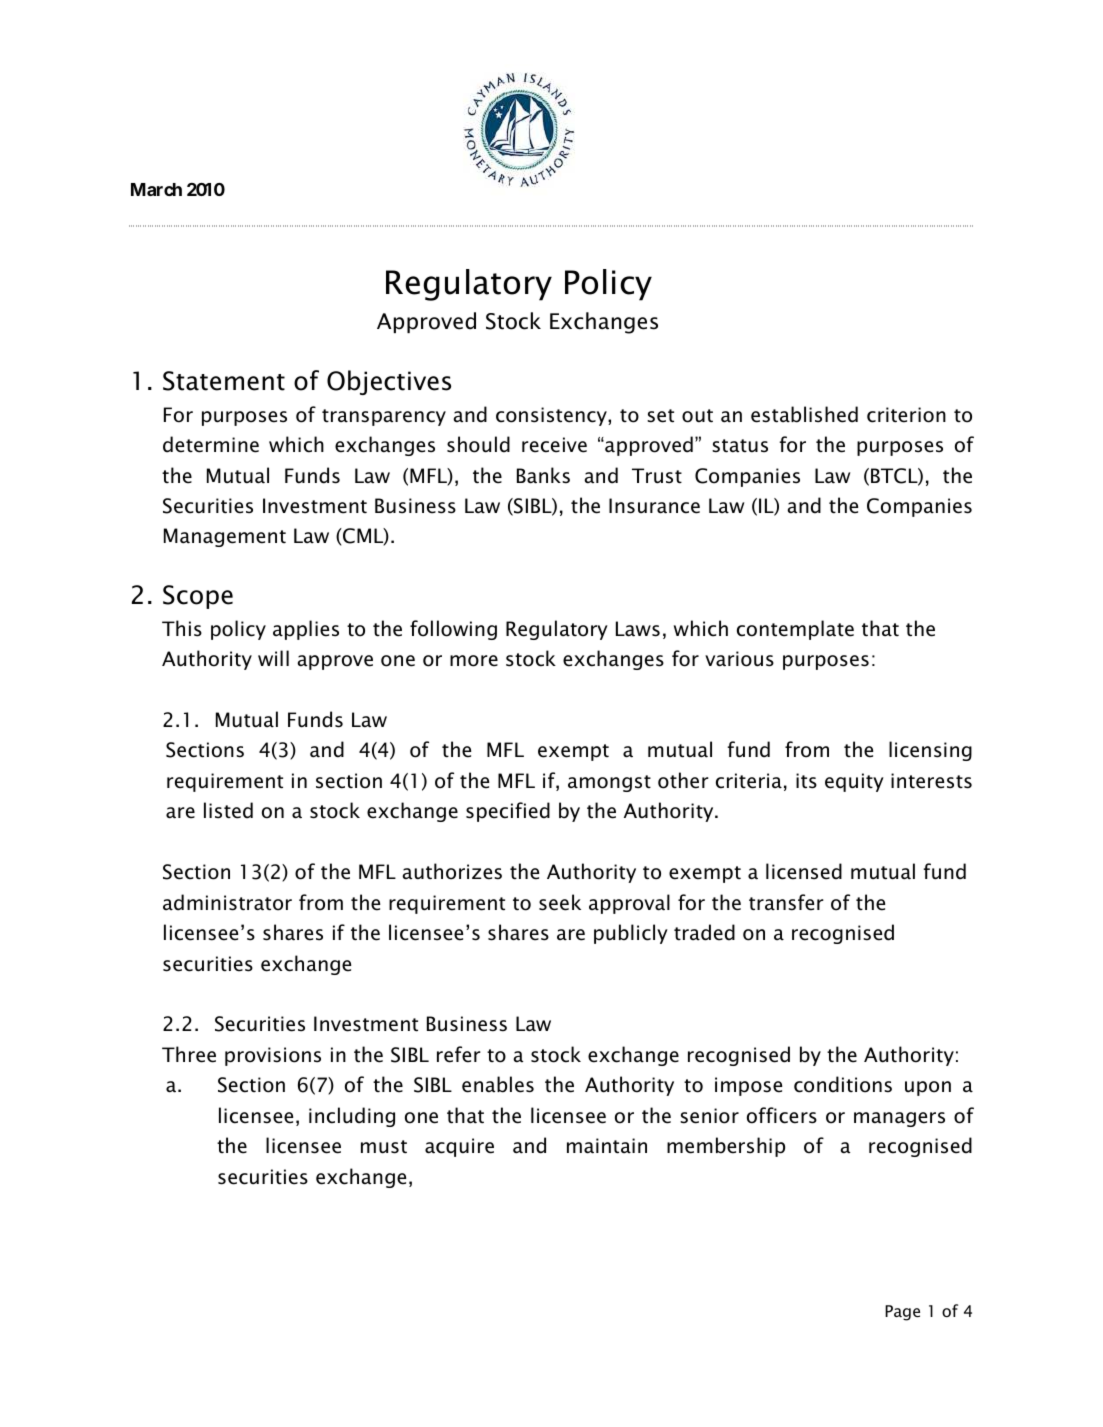 The height and width of the document is (1427, 1103). Describe the element at coordinates (740, 446) in the document. I see `status` at that location.
